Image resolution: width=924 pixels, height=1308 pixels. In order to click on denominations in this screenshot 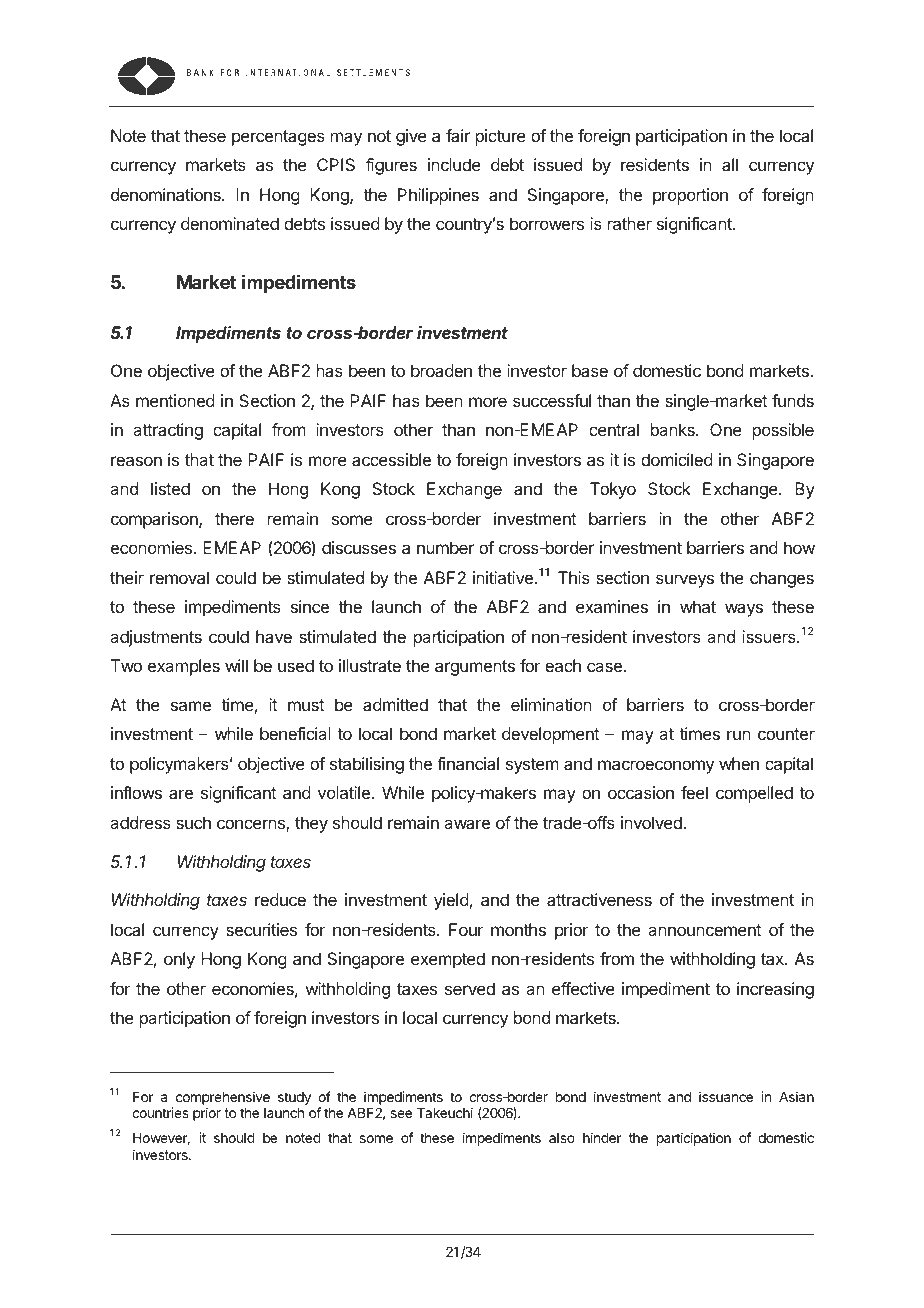, I will do `click(167, 194)`.
